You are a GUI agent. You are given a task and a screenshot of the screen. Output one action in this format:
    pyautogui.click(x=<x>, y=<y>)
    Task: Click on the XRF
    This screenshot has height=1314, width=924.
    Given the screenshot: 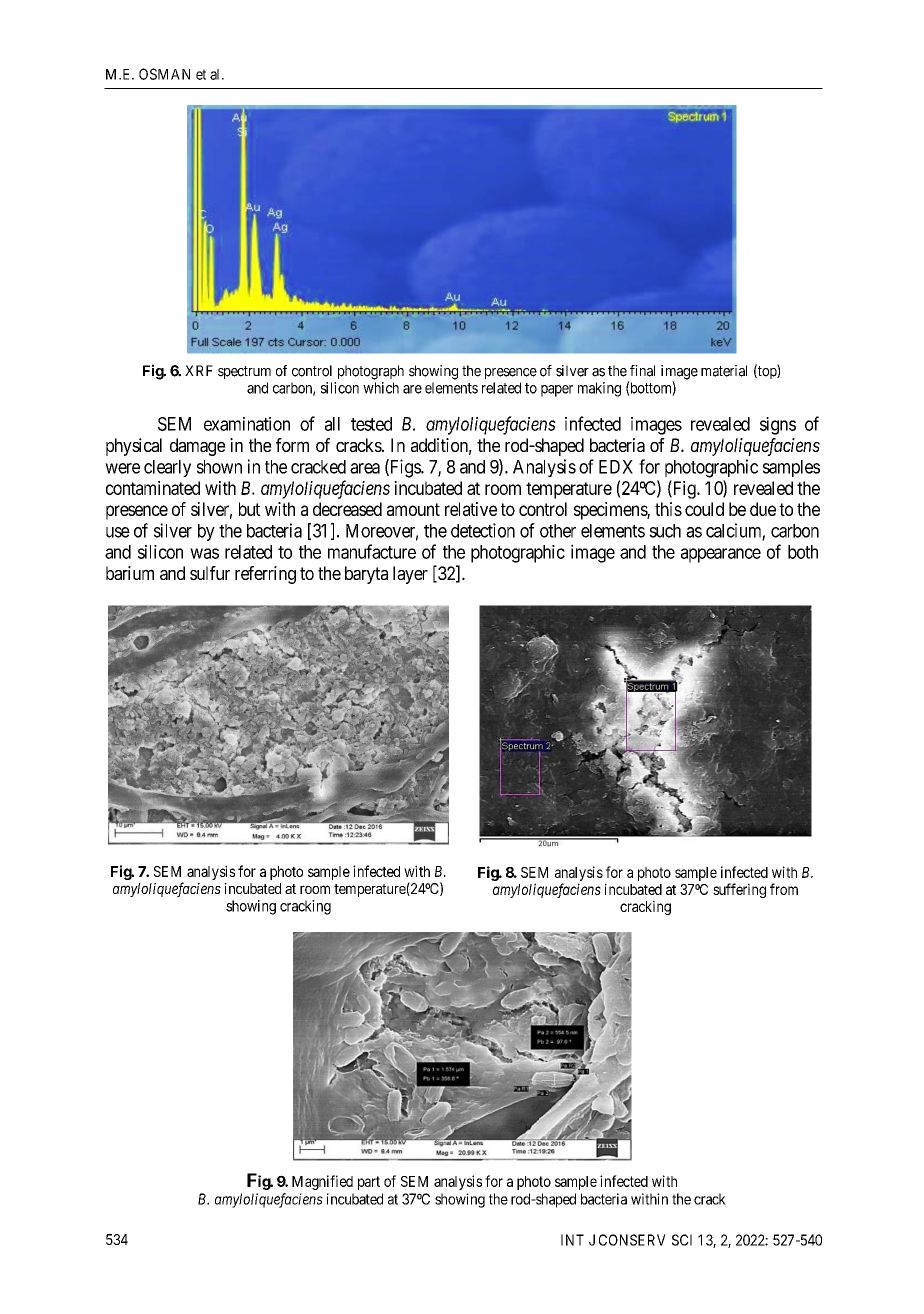 What is the action you would take?
    pyautogui.click(x=199, y=370)
